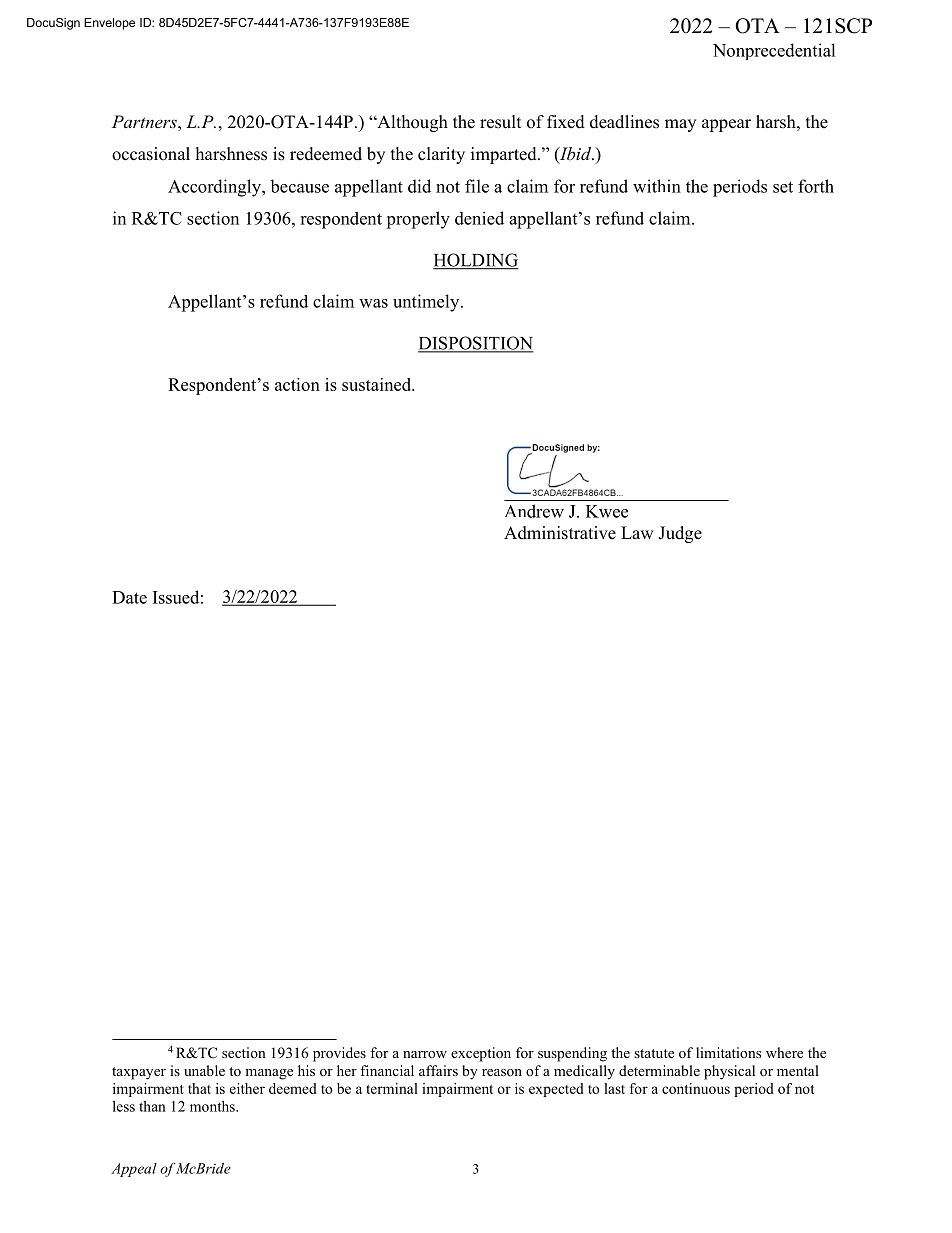 The height and width of the document is (1233, 952). Describe the element at coordinates (502, 1072) in the document. I see `reason` at that location.
